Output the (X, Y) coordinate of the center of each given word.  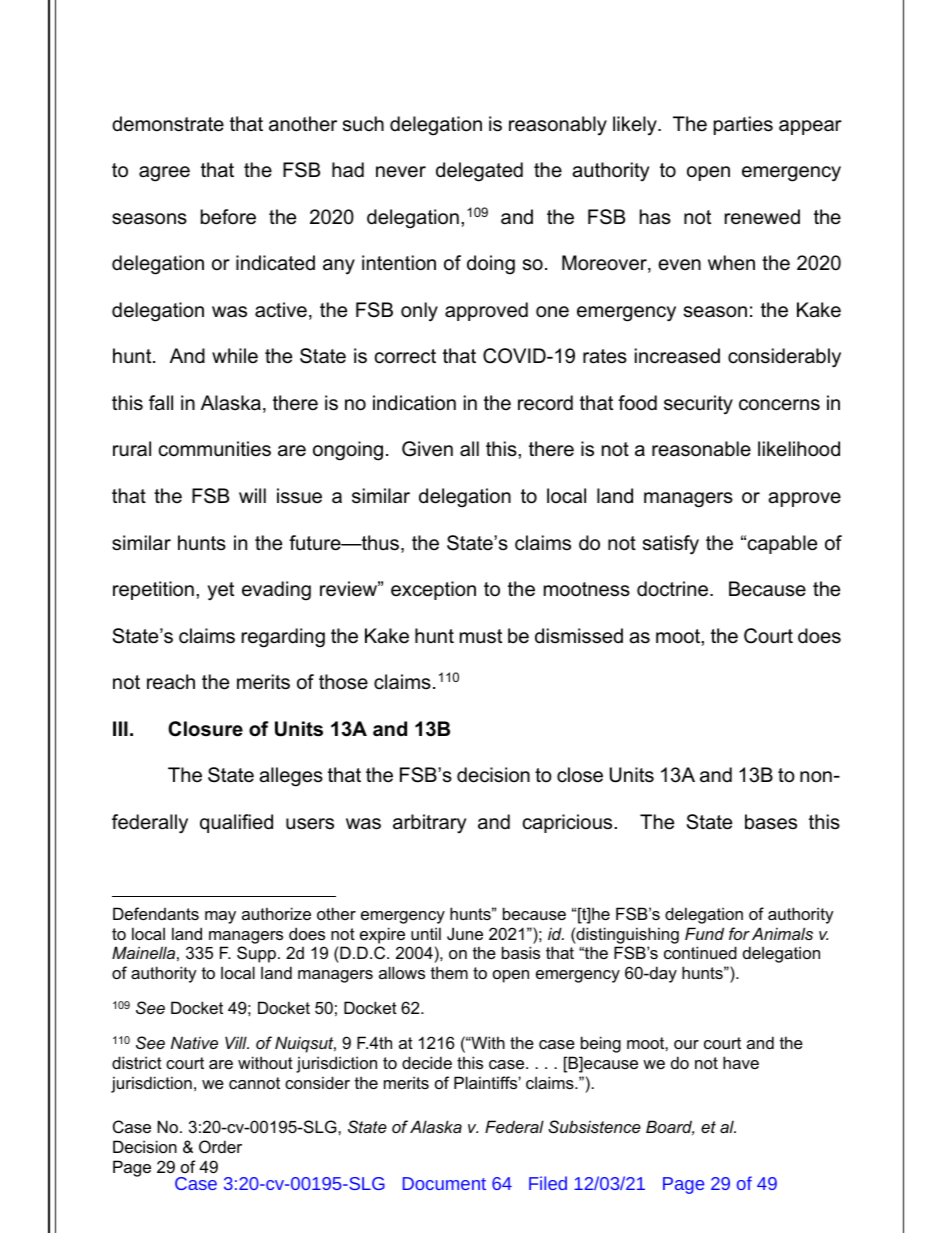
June (465, 933)
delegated (479, 172)
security (698, 405)
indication (414, 403)
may (220, 917)
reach (171, 682)
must (481, 636)
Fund (704, 933)
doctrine (672, 589)
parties (743, 125)
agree (164, 174)
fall (161, 403)
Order (220, 1146)
